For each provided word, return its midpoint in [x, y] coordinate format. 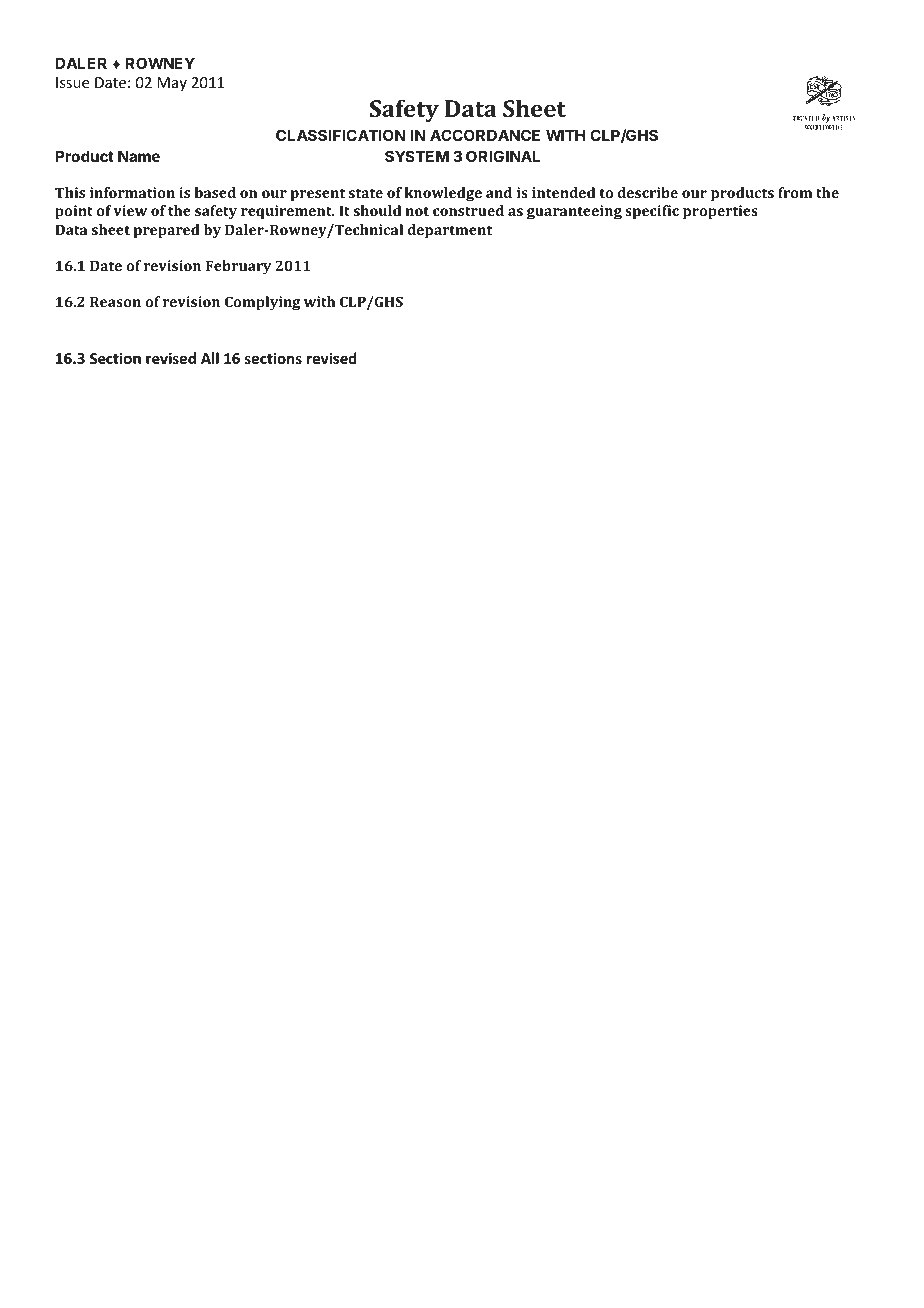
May [172, 84]
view [130, 210]
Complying [262, 303]
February [238, 267]
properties [720, 212]
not [417, 211]
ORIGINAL [503, 156]
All [210, 358]
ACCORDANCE [485, 135]
